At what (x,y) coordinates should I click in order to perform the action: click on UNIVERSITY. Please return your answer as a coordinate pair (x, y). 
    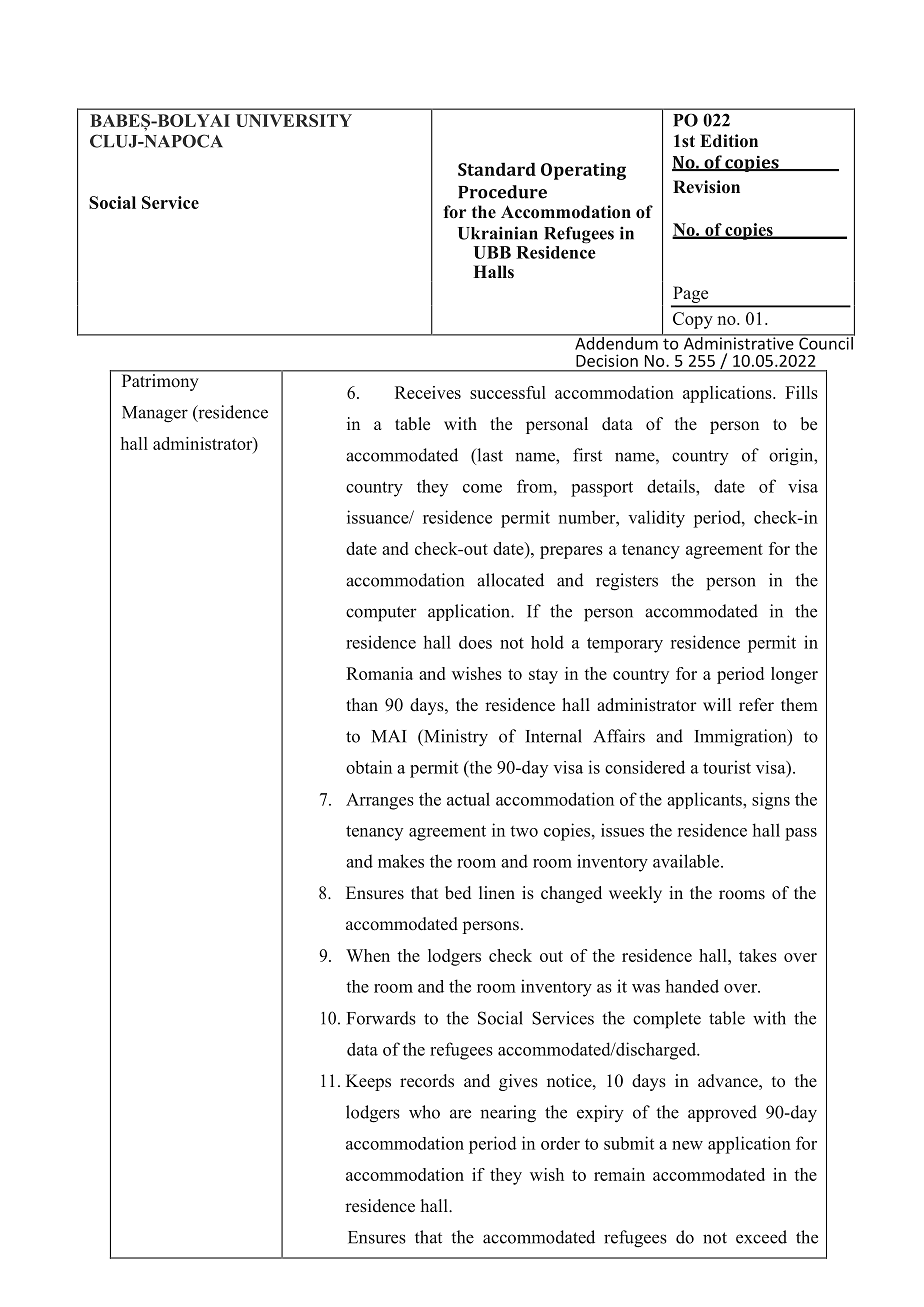
    Looking at the image, I should click on (294, 120).
